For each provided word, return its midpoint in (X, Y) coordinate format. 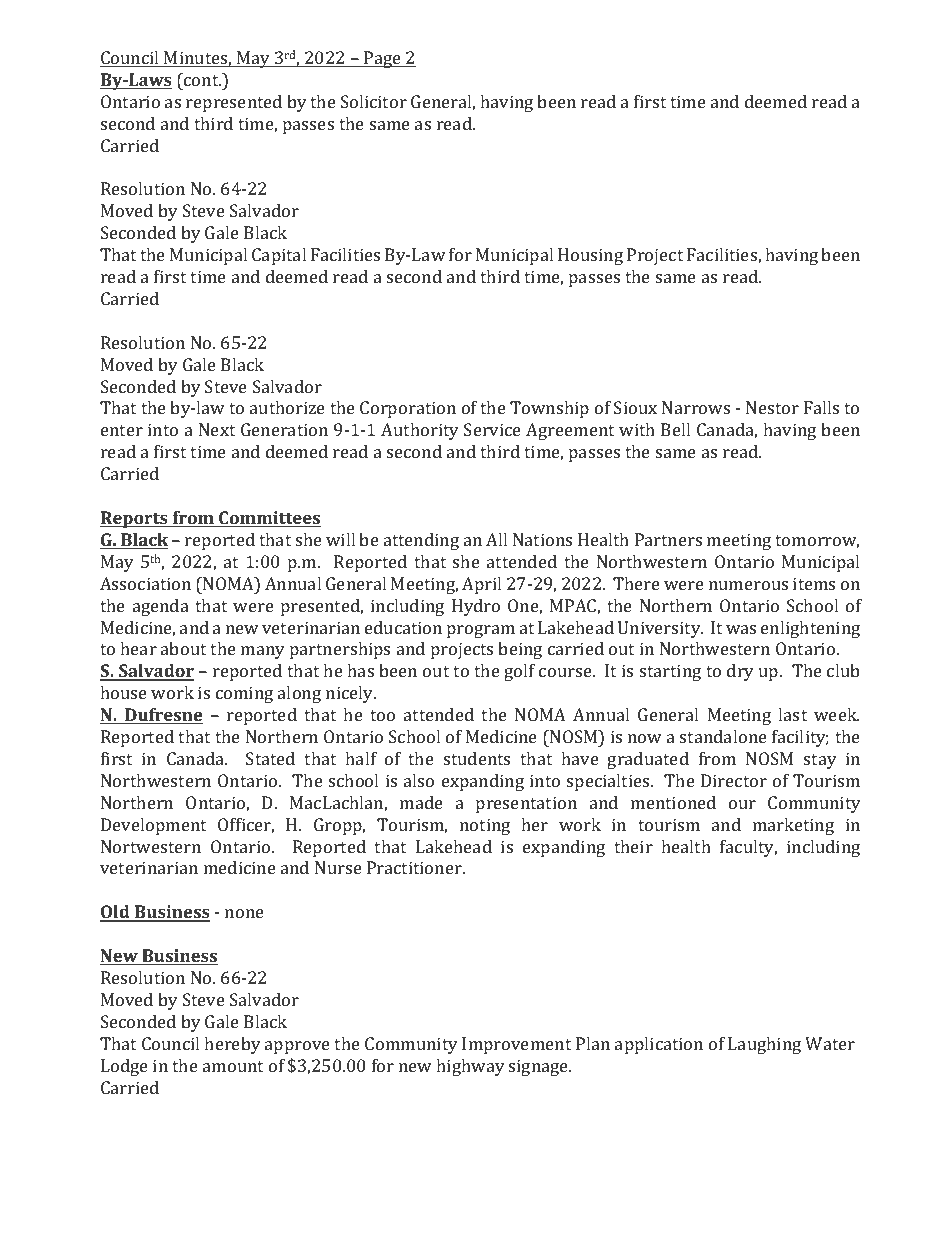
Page (382, 59)
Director (734, 780)
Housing (590, 256)
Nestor (772, 407)
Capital (279, 256)
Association (145, 583)
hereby (232, 1045)
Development (153, 826)
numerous (748, 585)
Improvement (516, 1045)
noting (485, 826)
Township (549, 409)
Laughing (764, 1045)
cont (201, 79)
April (481, 585)
